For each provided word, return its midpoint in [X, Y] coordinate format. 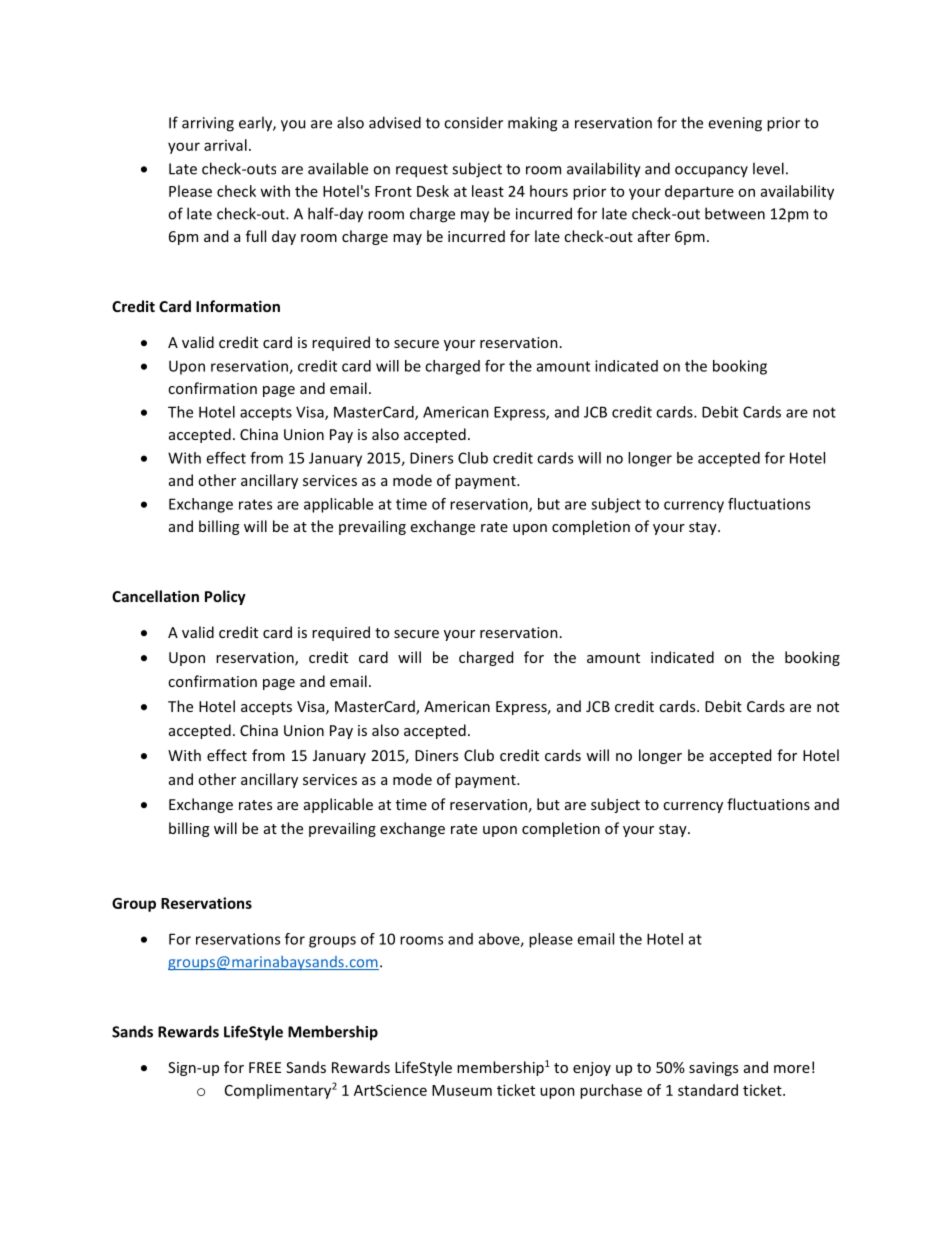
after [654, 236]
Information [238, 306]
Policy [225, 597]
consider [473, 123]
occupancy [711, 172]
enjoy [592, 1069]
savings [713, 1069]
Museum [462, 1090]
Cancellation [155, 596]
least [488, 191]
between [735, 213]
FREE [265, 1067]
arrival [225, 145]
